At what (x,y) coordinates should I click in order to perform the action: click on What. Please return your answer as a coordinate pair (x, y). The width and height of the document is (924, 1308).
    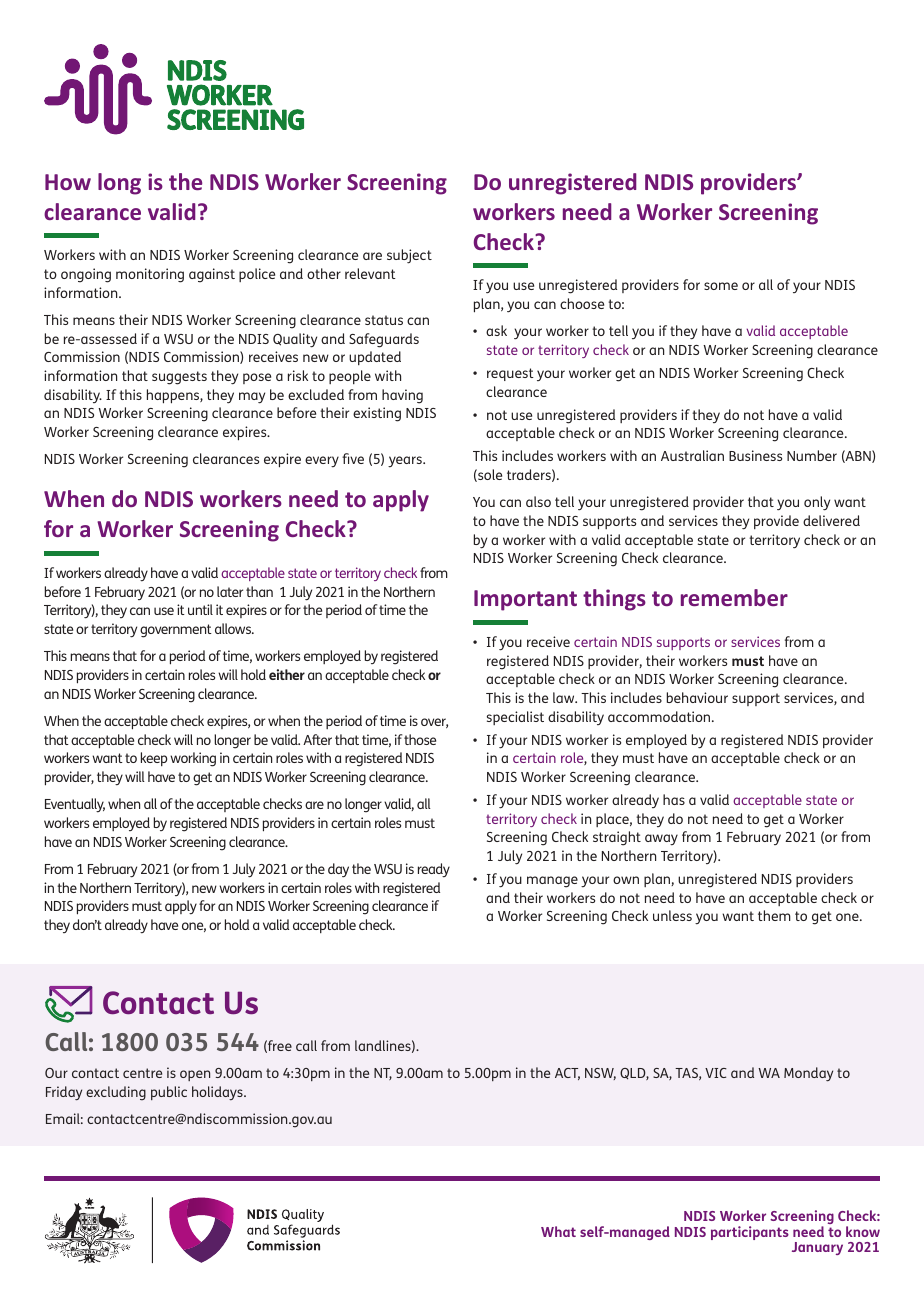
    Looking at the image, I should click on (558, 1231).
